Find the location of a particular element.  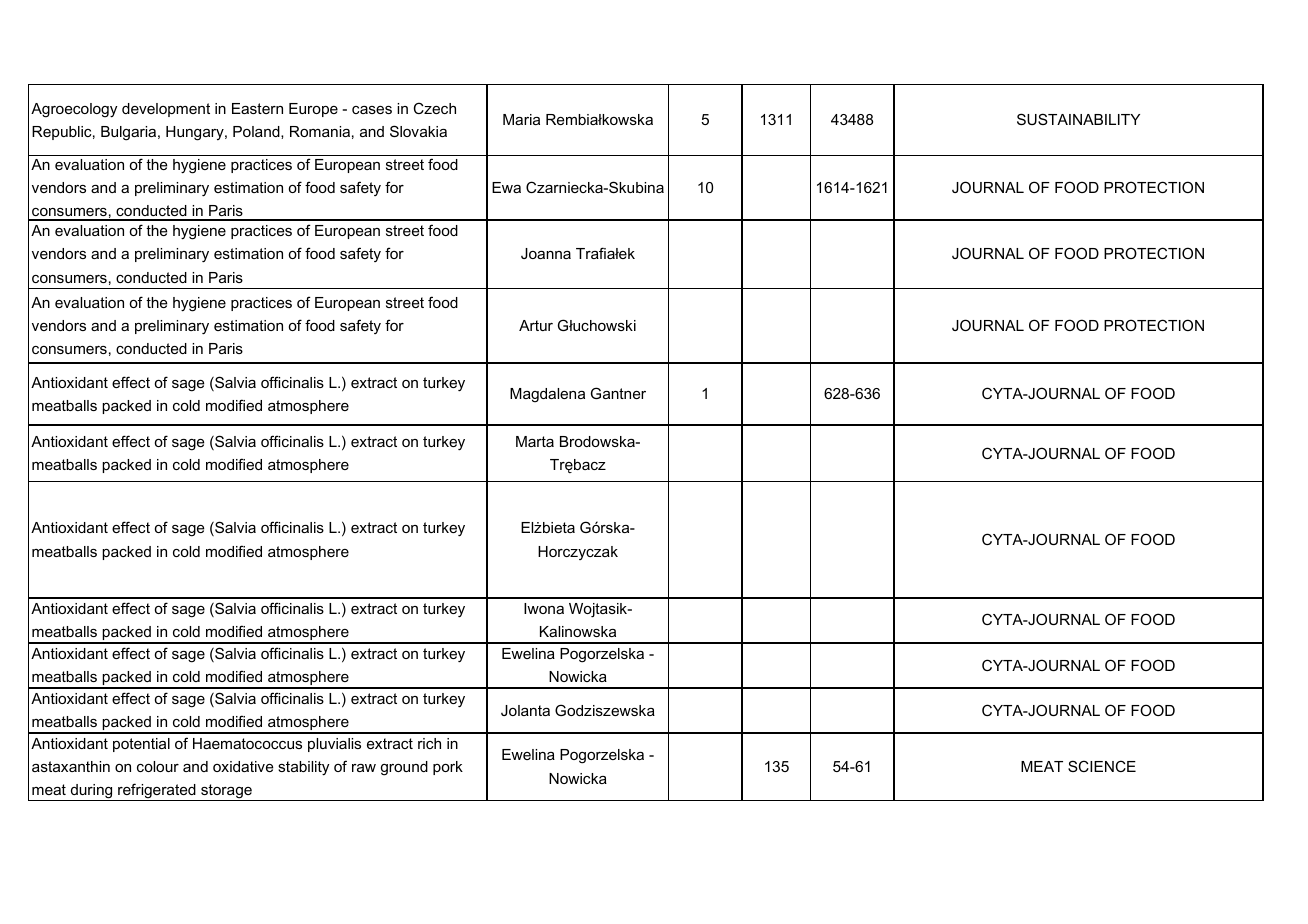

colour is located at coordinates (158, 766).
